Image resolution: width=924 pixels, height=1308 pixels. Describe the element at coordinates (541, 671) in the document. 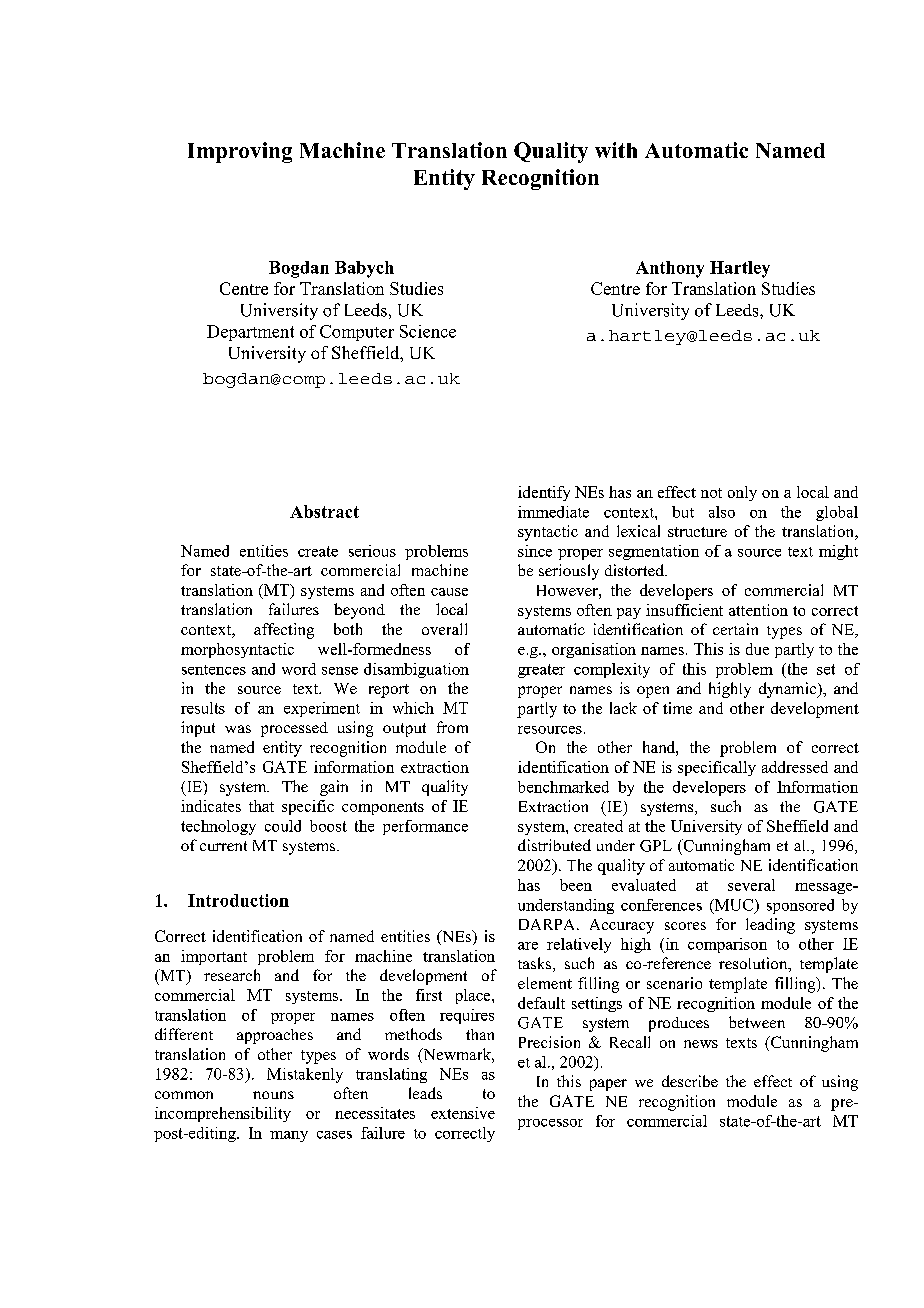

I see `greater` at that location.
